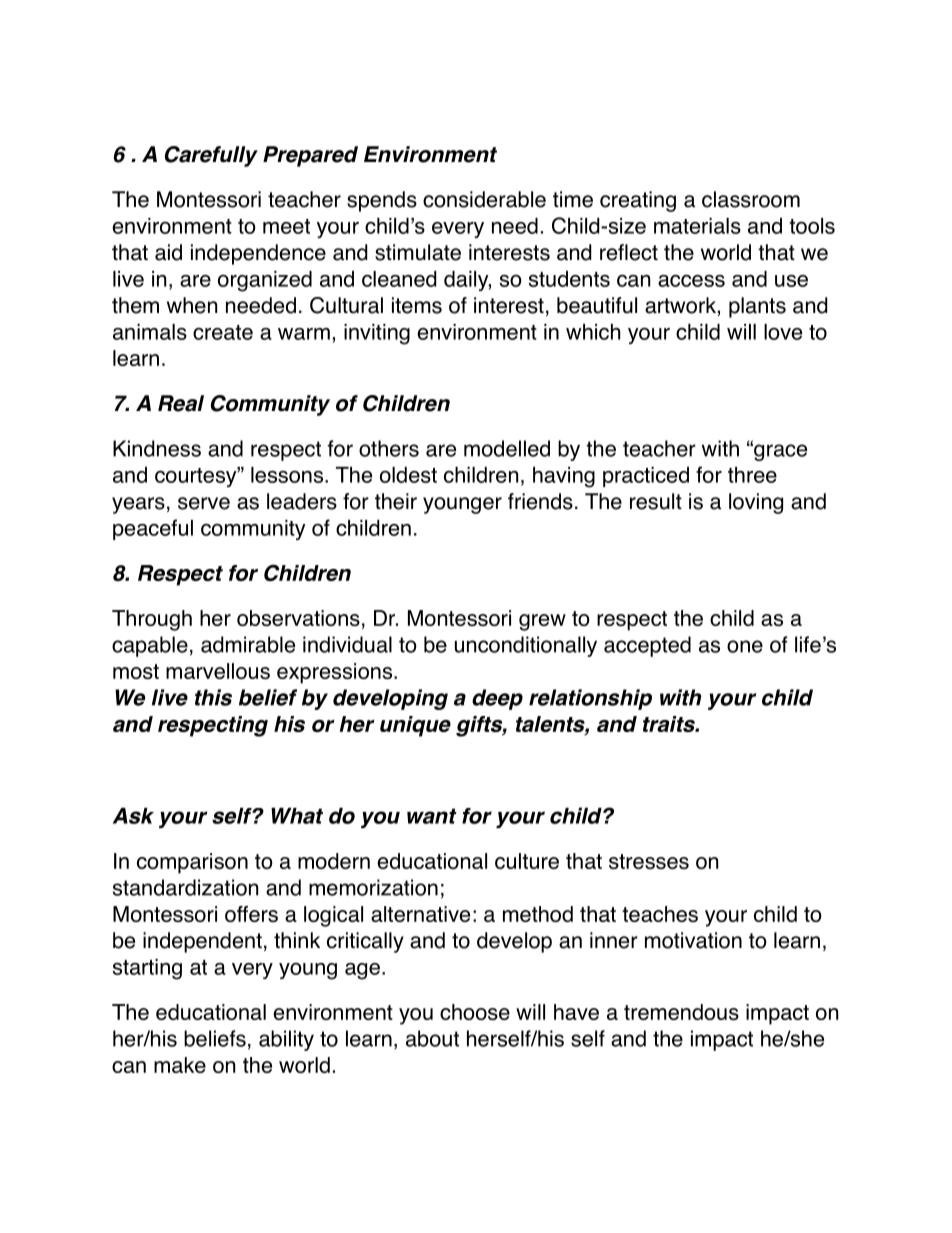 The height and width of the screenshot is (1233, 952). I want to click on admirable, so click(248, 644).
